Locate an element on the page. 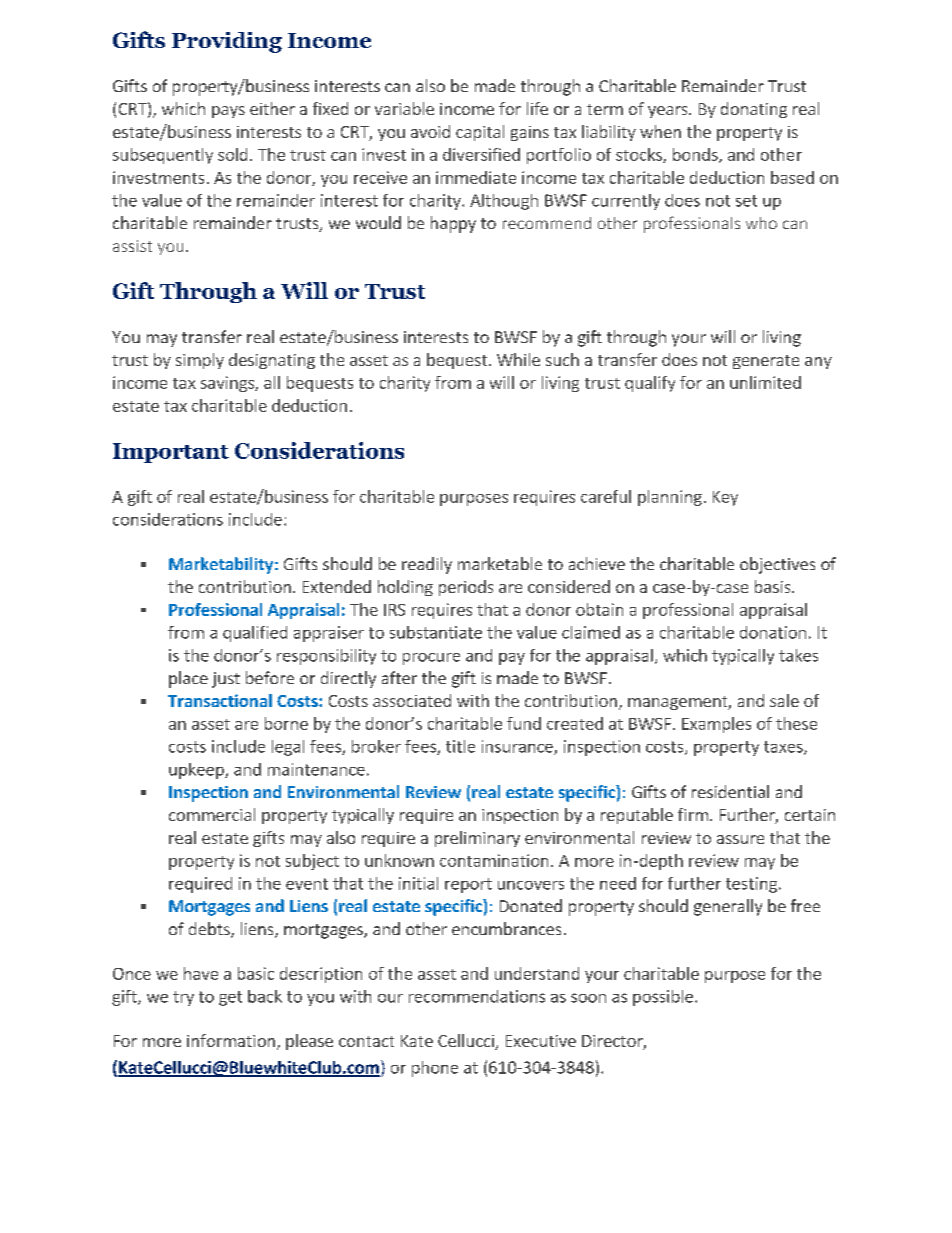 This image has width=952, height=1233. phone is located at coordinates (435, 1069).
